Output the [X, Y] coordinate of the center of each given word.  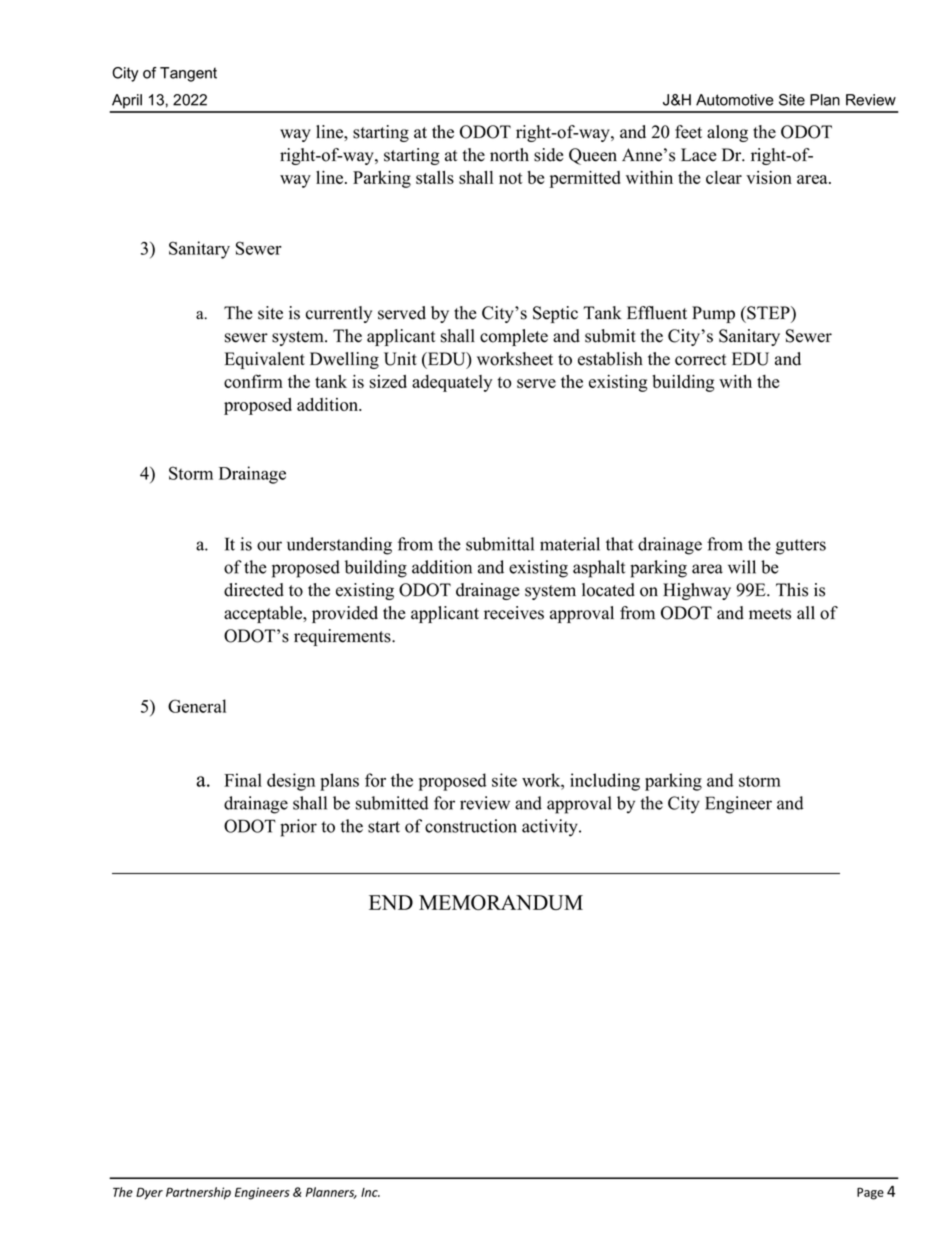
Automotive [735, 100]
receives [514, 613]
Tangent [188, 74]
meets [770, 614]
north [509, 155]
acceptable [264, 614]
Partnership [198, 1193]
